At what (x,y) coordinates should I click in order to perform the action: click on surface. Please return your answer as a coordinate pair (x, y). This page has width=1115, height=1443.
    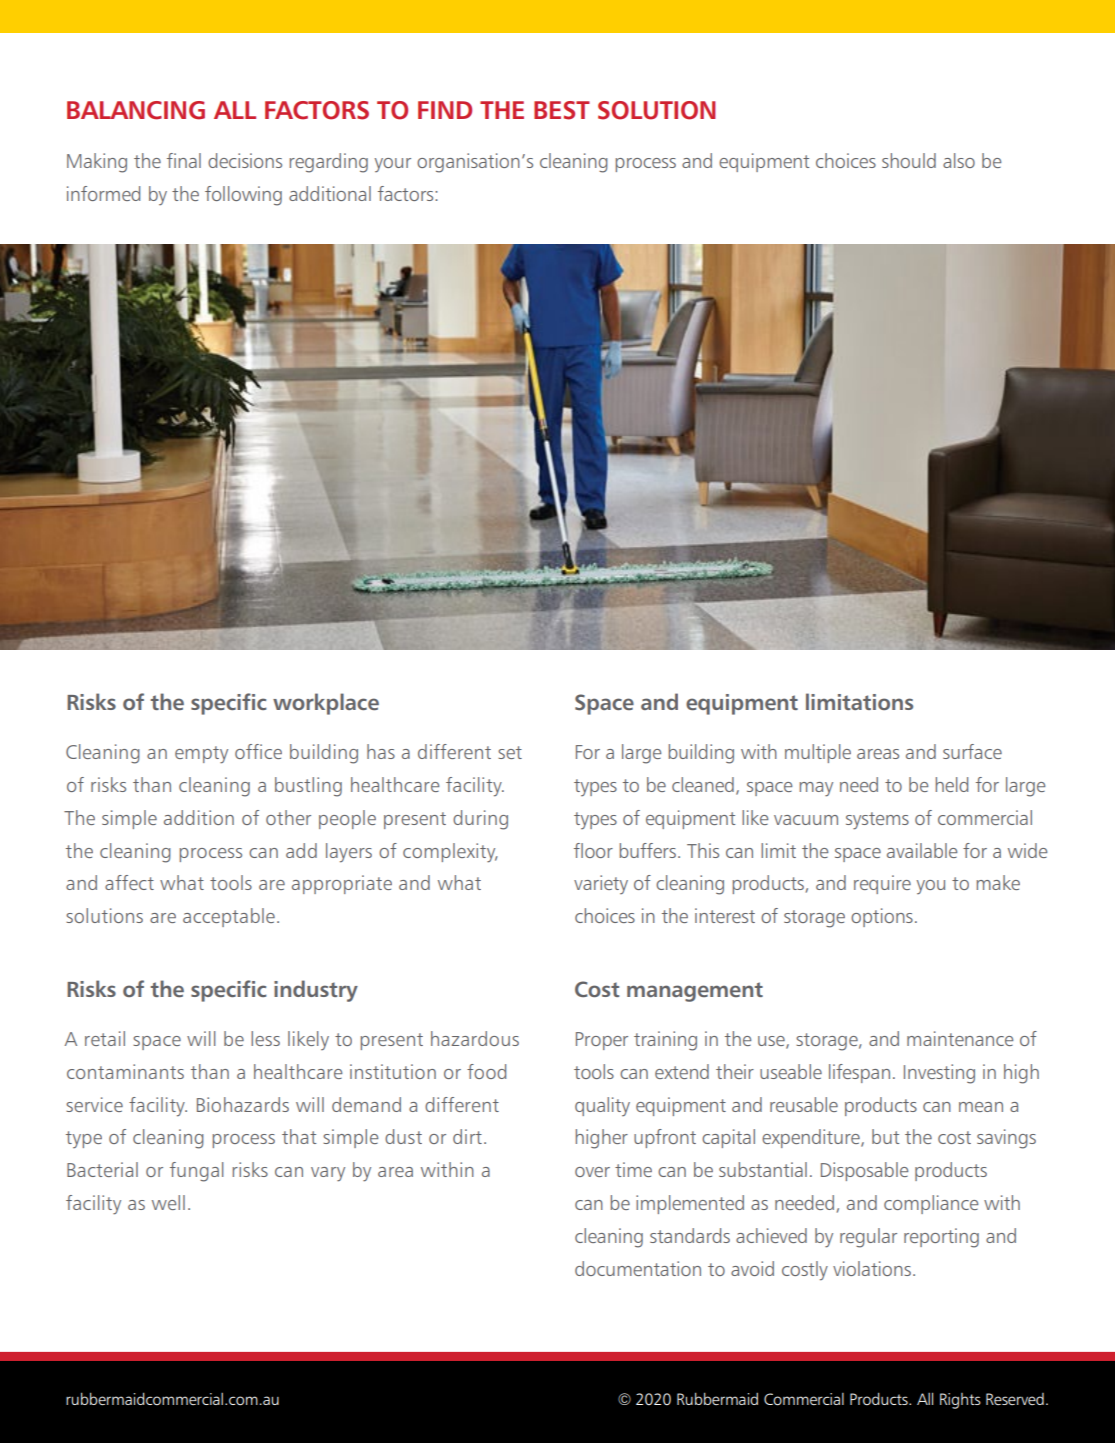
    Looking at the image, I should click on (972, 751).
